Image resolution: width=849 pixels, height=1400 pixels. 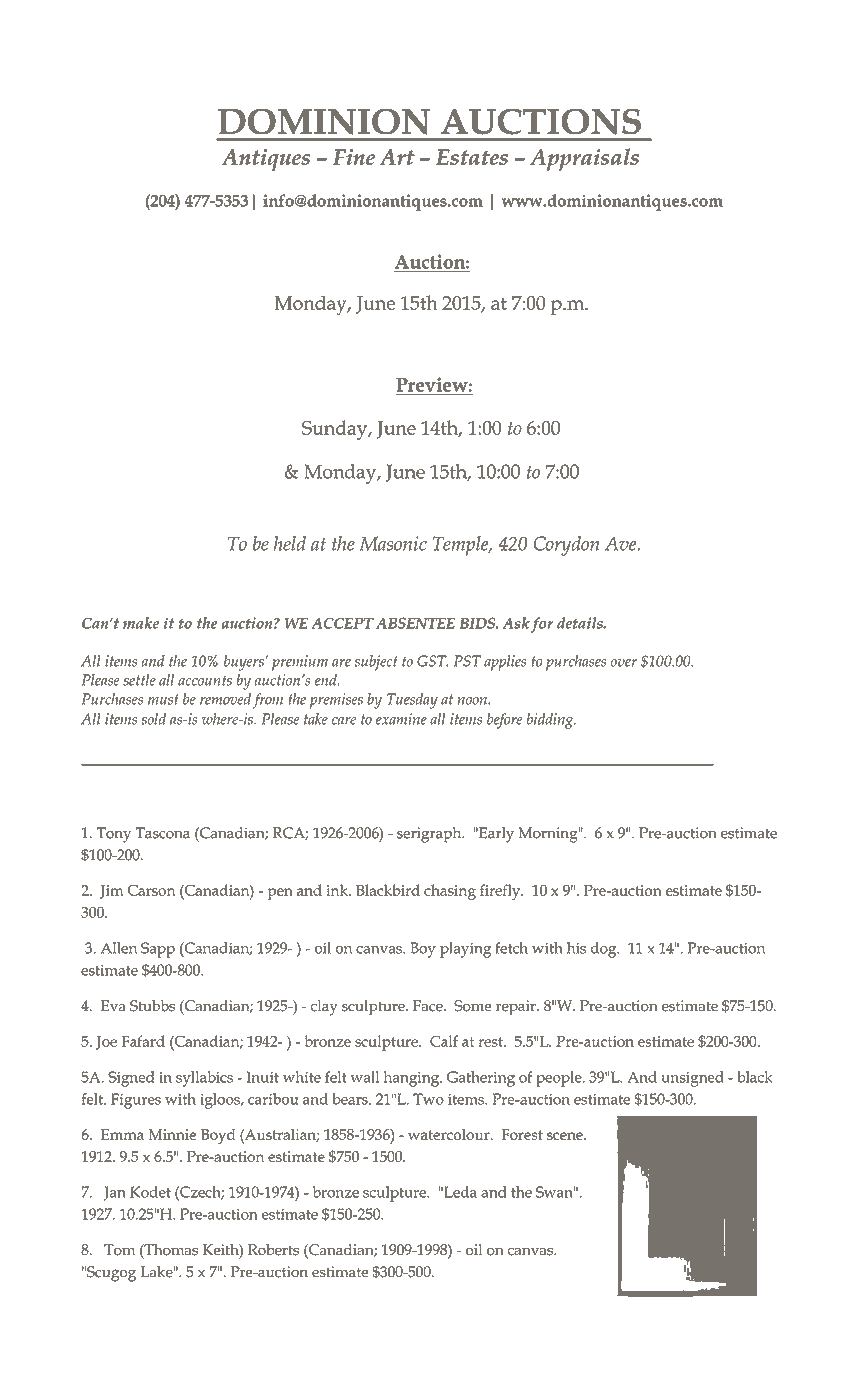 What do you see at coordinates (151, 890) in the page?
I see `Carson` at bounding box center [151, 890].
